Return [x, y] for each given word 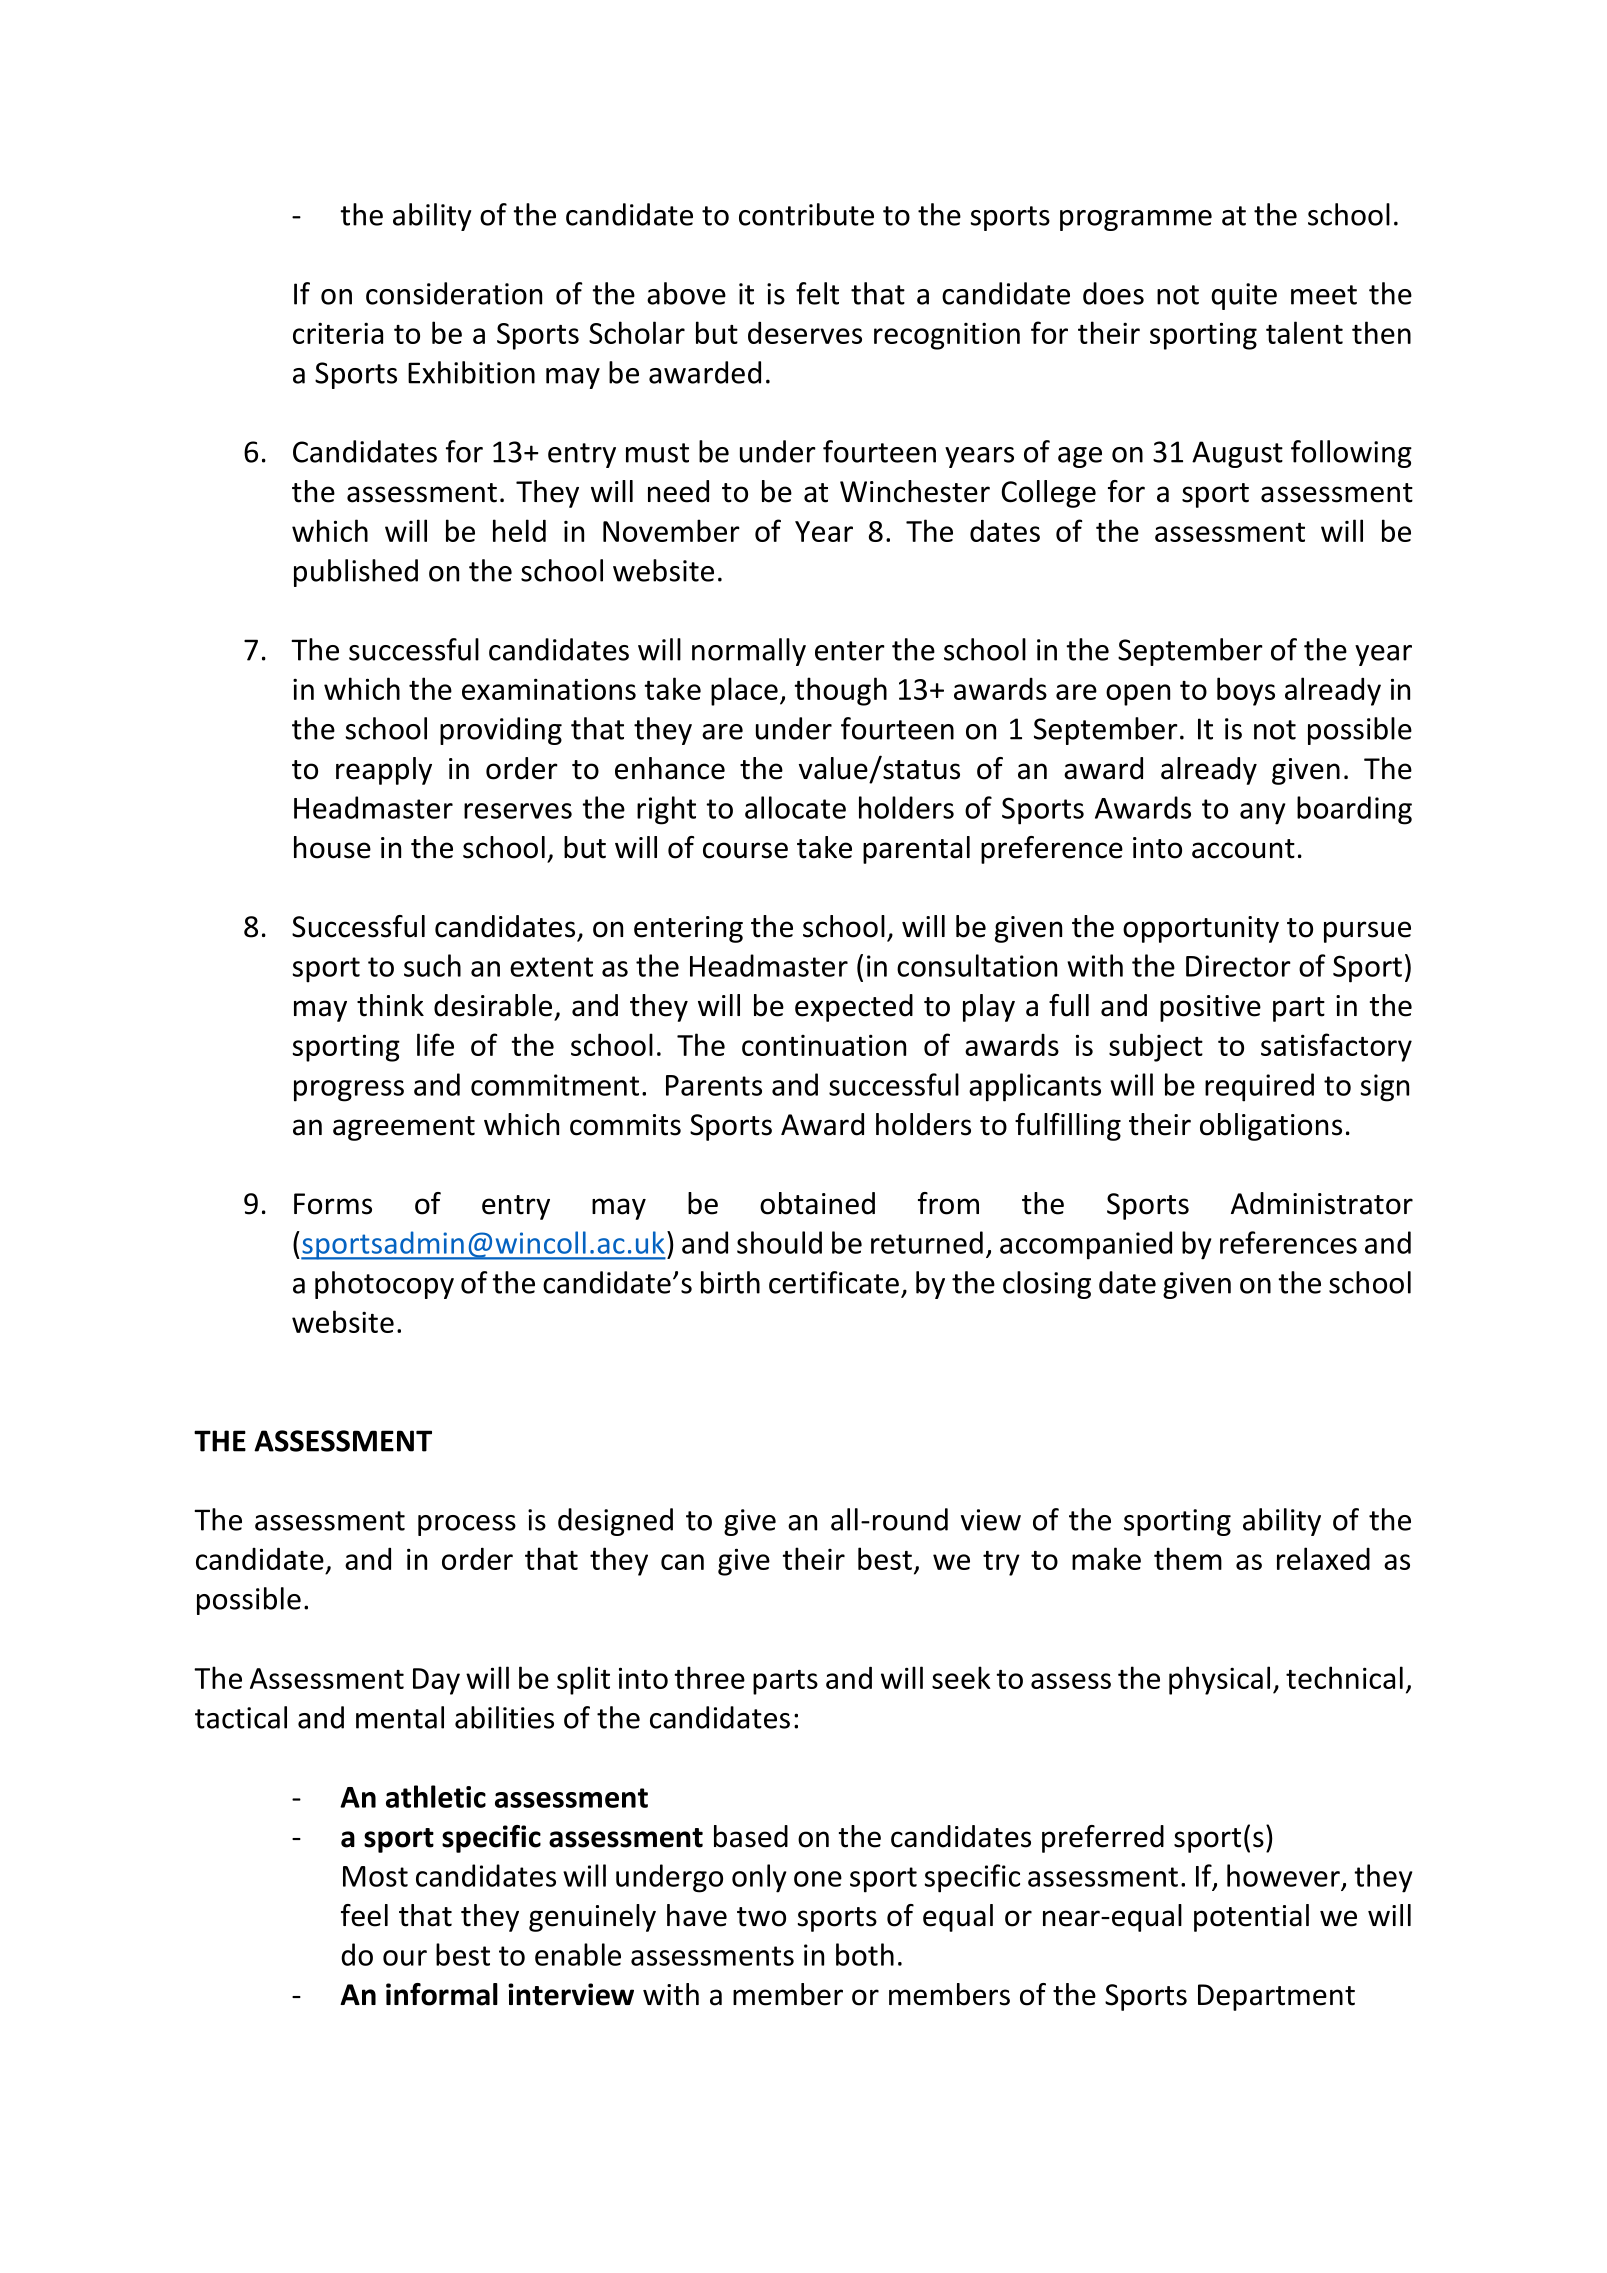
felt [817, 293]
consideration [454, 293]
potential [1251, 1918]
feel [364, 1915]
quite [1244, 296]
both [865, 1954]
